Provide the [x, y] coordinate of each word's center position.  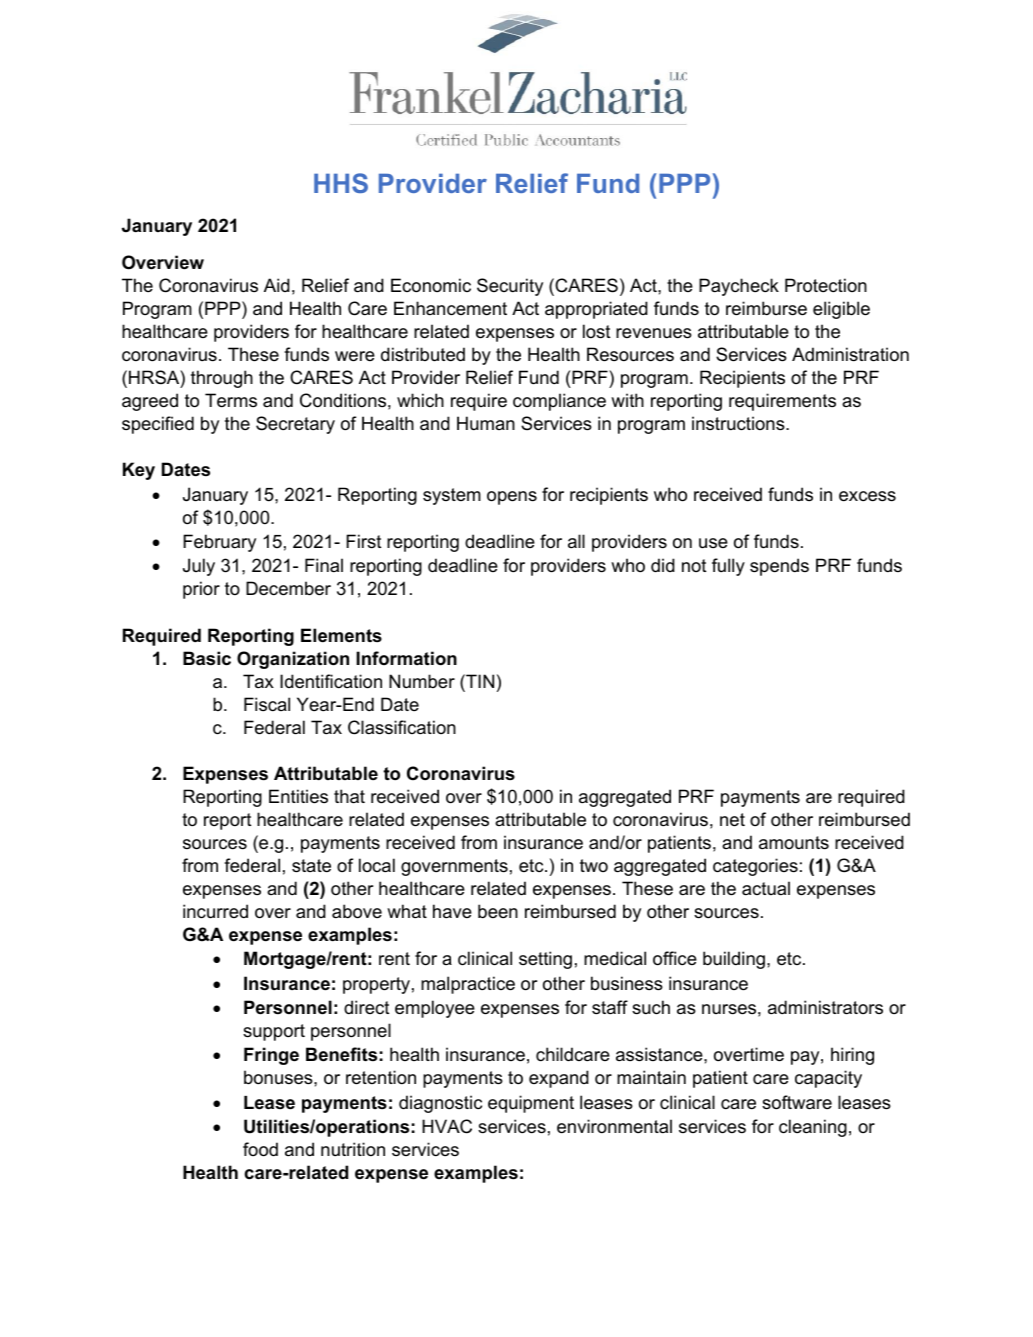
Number [422, 681]
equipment [531, 1104]
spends [779, 567]
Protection [826, 285]
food [260, 1149]
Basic [207, 658]
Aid [277, 285]
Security [510, 287]
